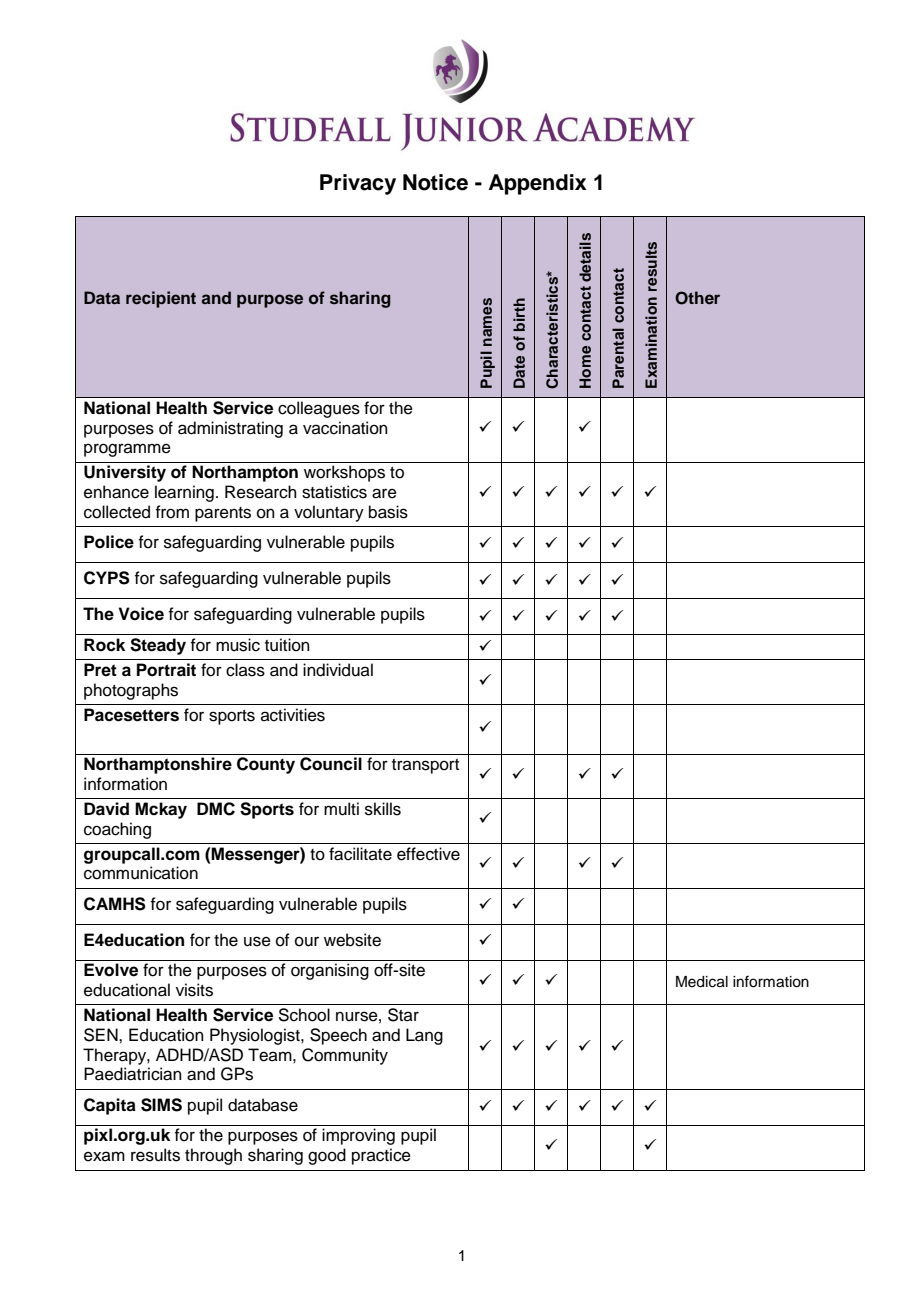 Image resolution: width=924 pixels, height=1308 pixels. I want to click on Notice, so click(435, 182).
